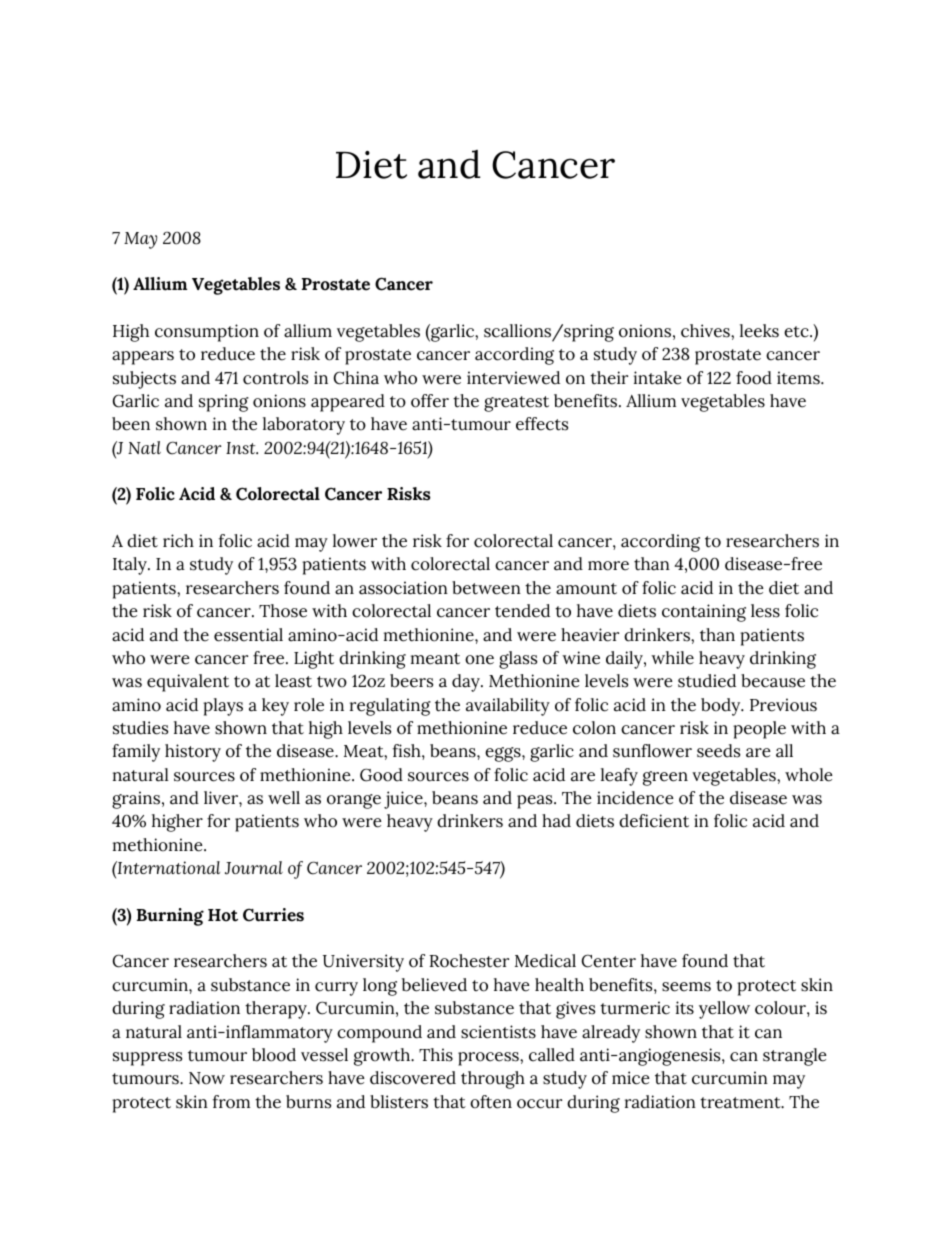 The height and width of the screenshot is (1233, 952). Describe the element at coordinates (513, 378) in the screenshot. I see `interviewed` at that location.
